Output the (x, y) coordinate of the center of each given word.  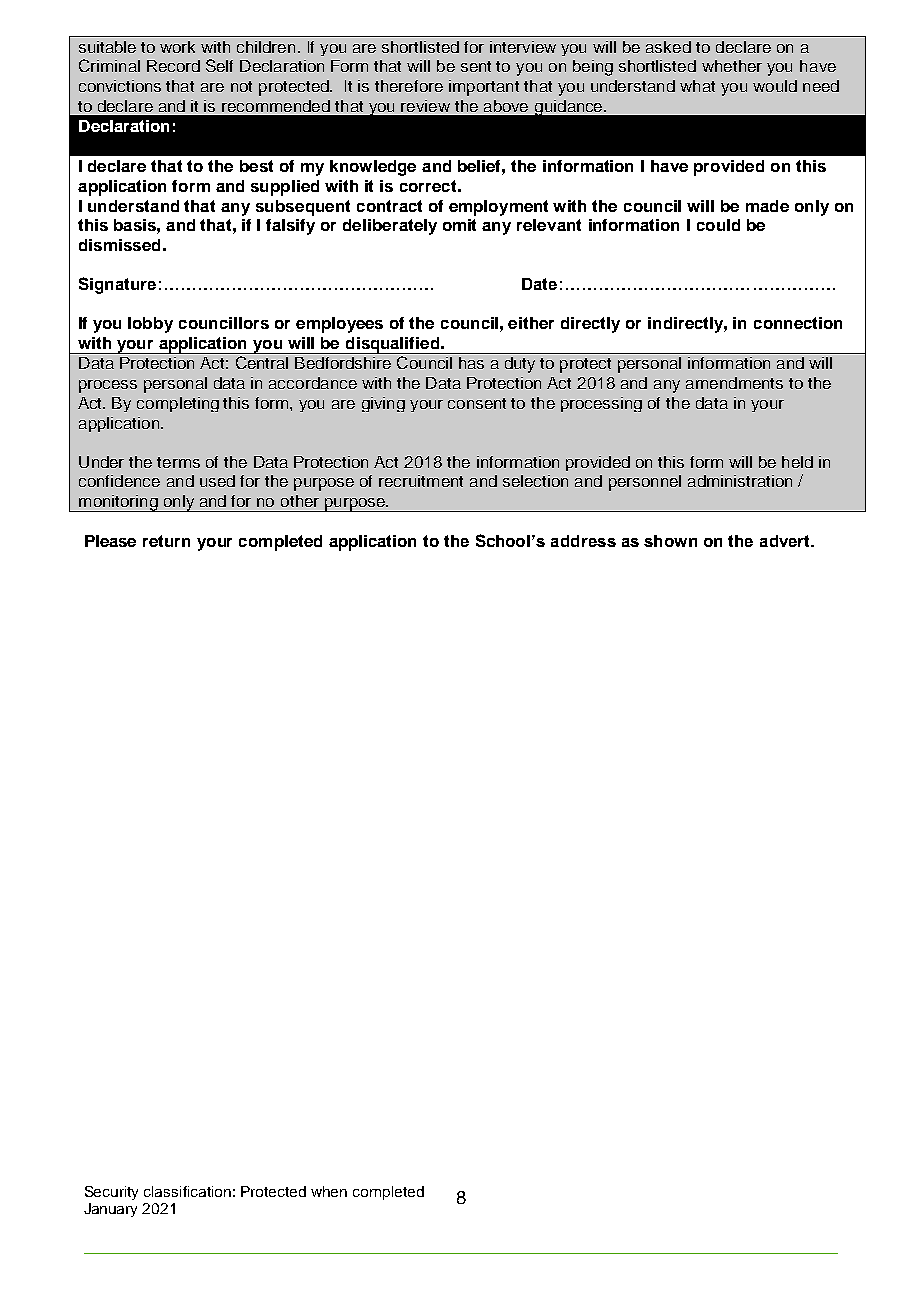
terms (178, 462)
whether (732, 66)
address (583, 541)
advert (786, 541)
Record (173, 66)
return (166, 541)
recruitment (421, 481)
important (484, 88)
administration (740, 481)
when (329, 1191)
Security (111, 1193)
